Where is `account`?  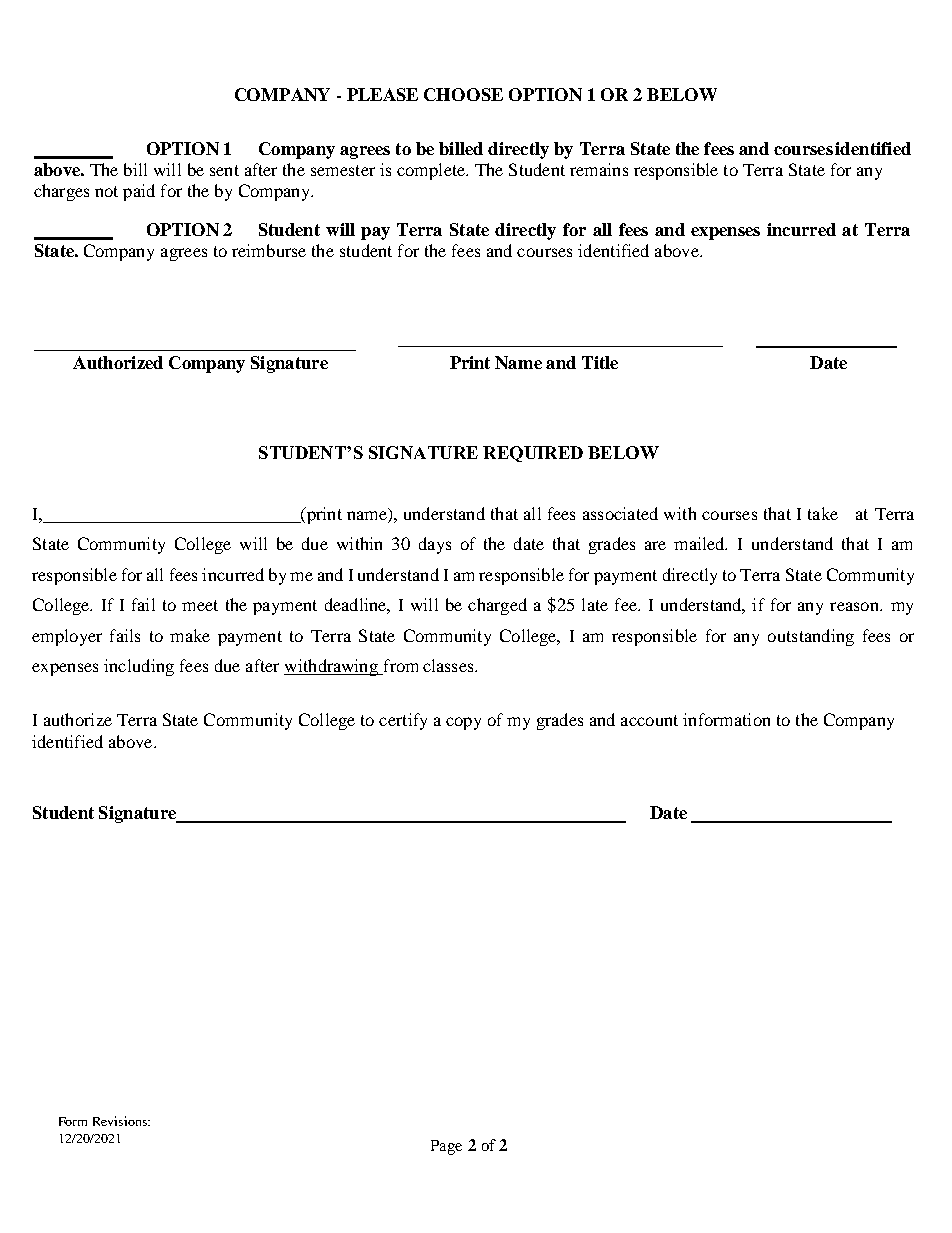 account is located at coordinates (649, 720).
